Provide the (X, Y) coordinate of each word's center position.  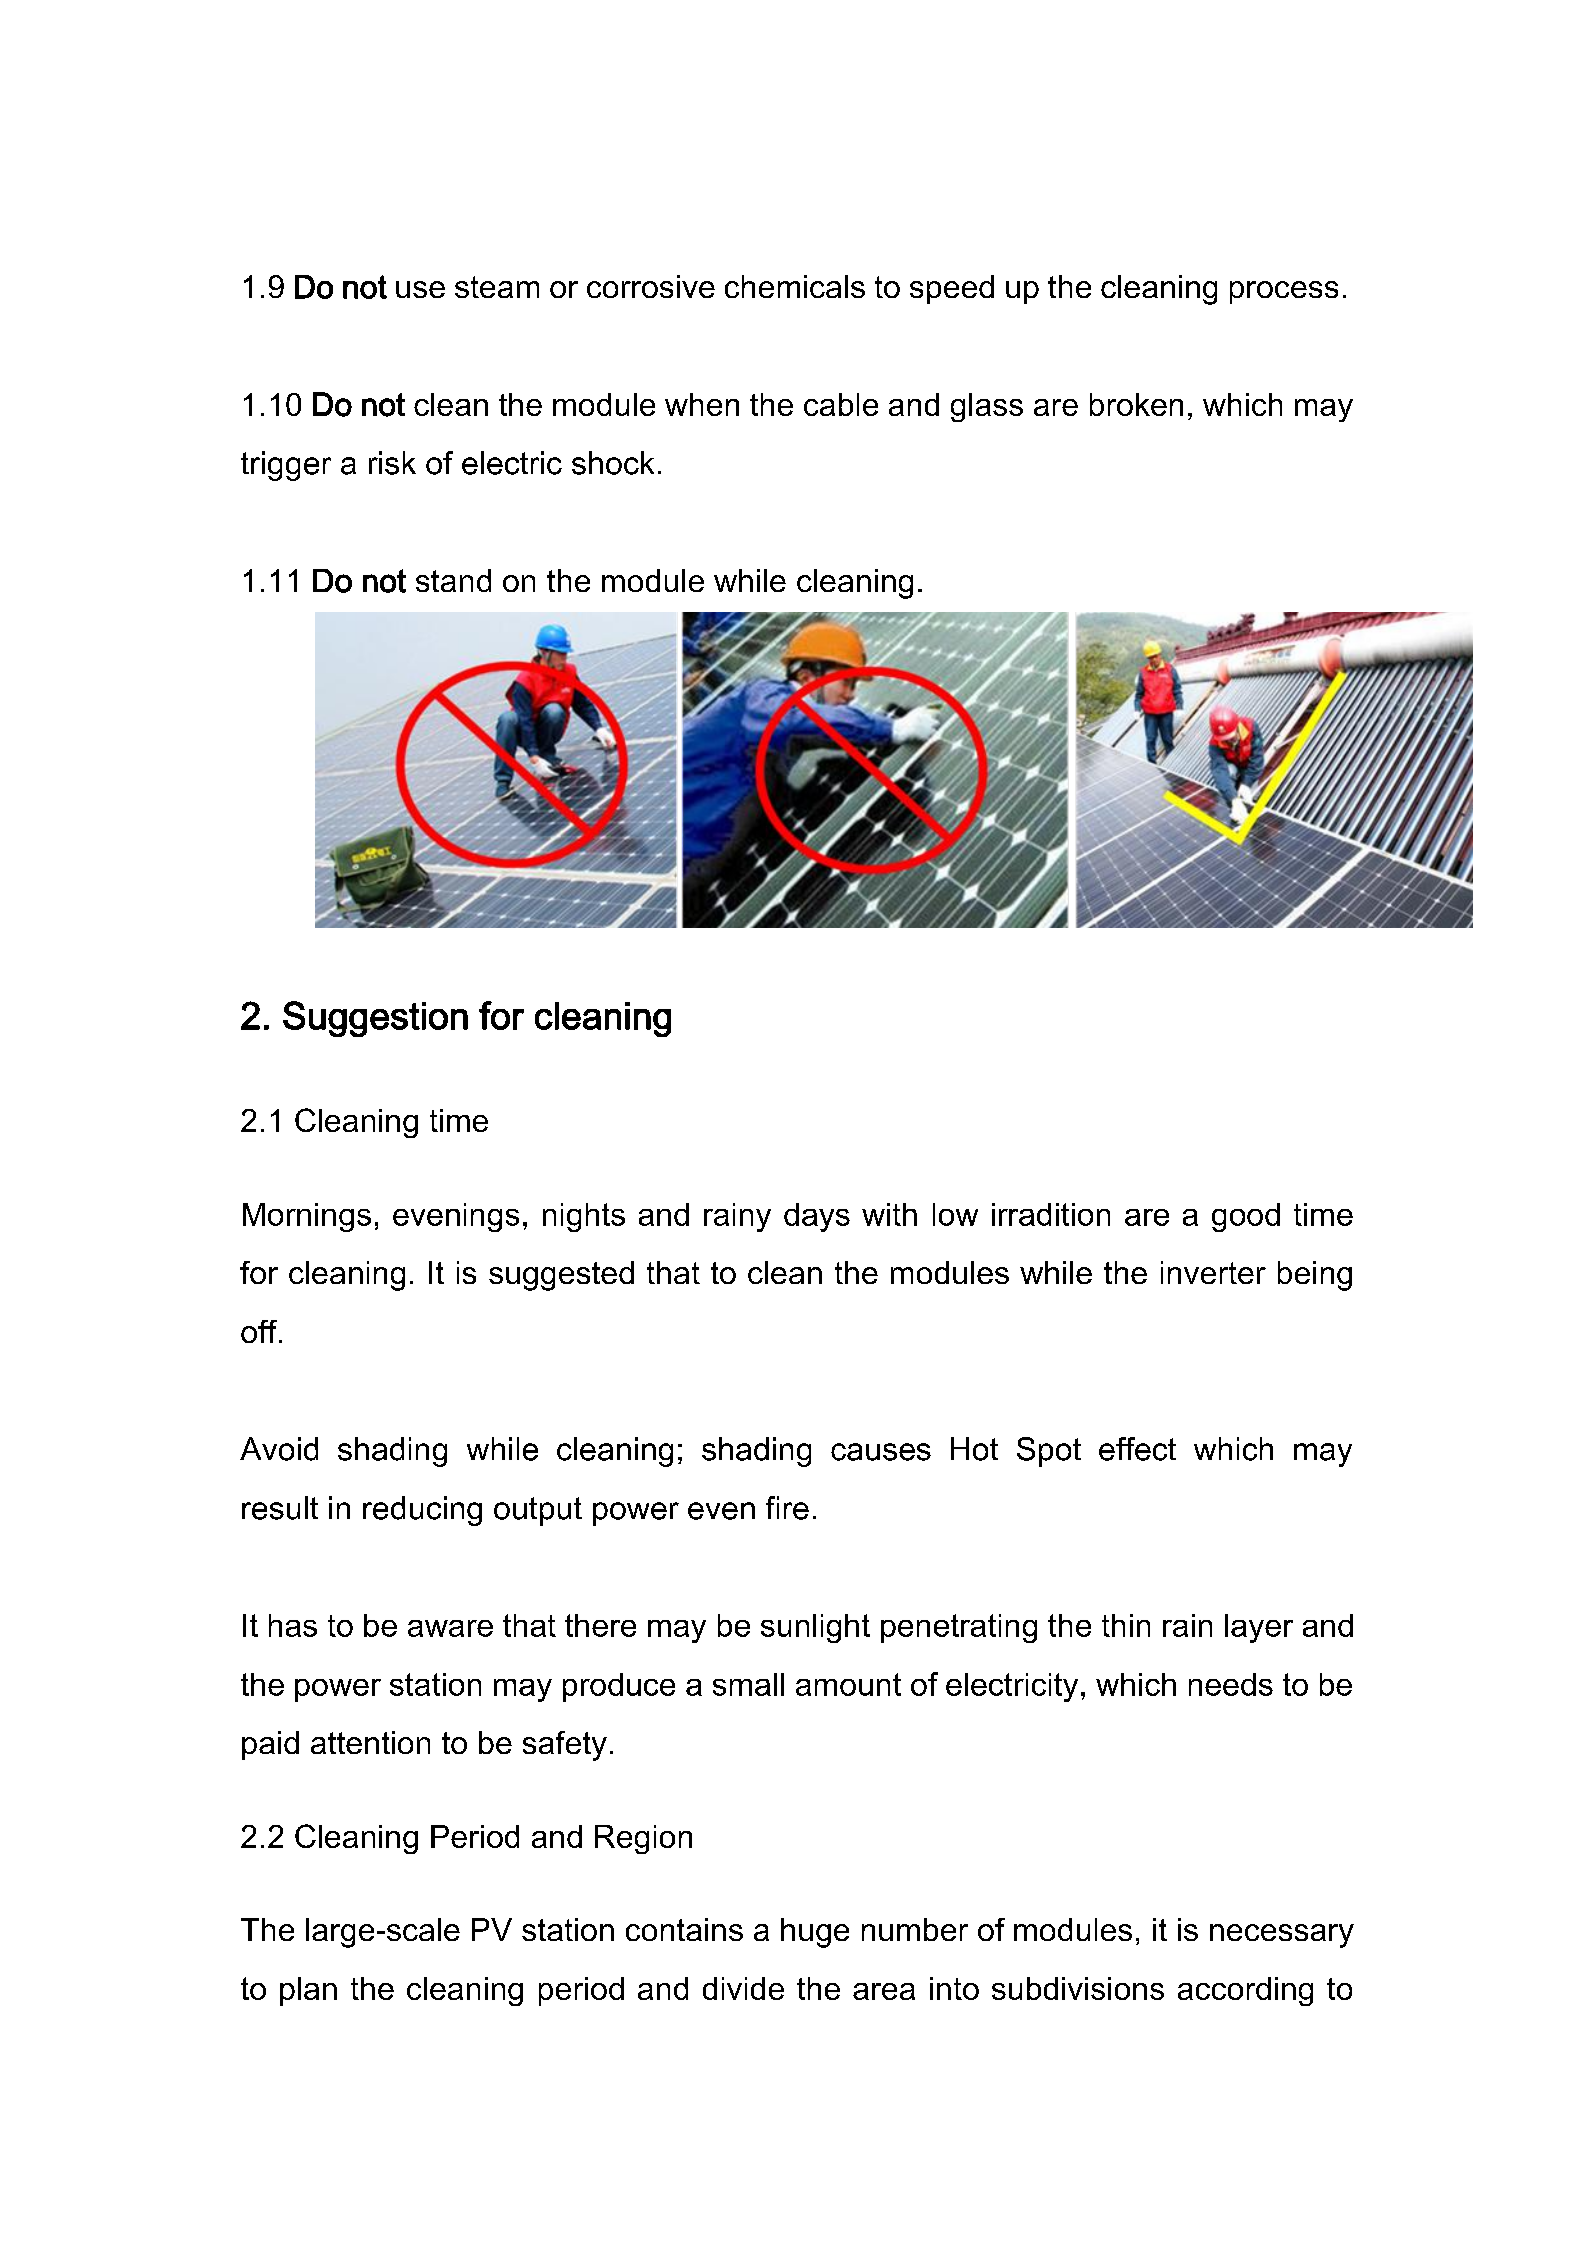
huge (815, 1933)
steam (497, 287)
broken (1136, 404)
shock (613, 463)
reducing (422, 1511)
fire (787, 1508)
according (1245, 1991)
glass (987, 407)
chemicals (795, 286)
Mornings (307, 1217)
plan (308, 1991)
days (817, 1217)
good (1246, 1217)
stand (453, 580)
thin (1126, 1625)
